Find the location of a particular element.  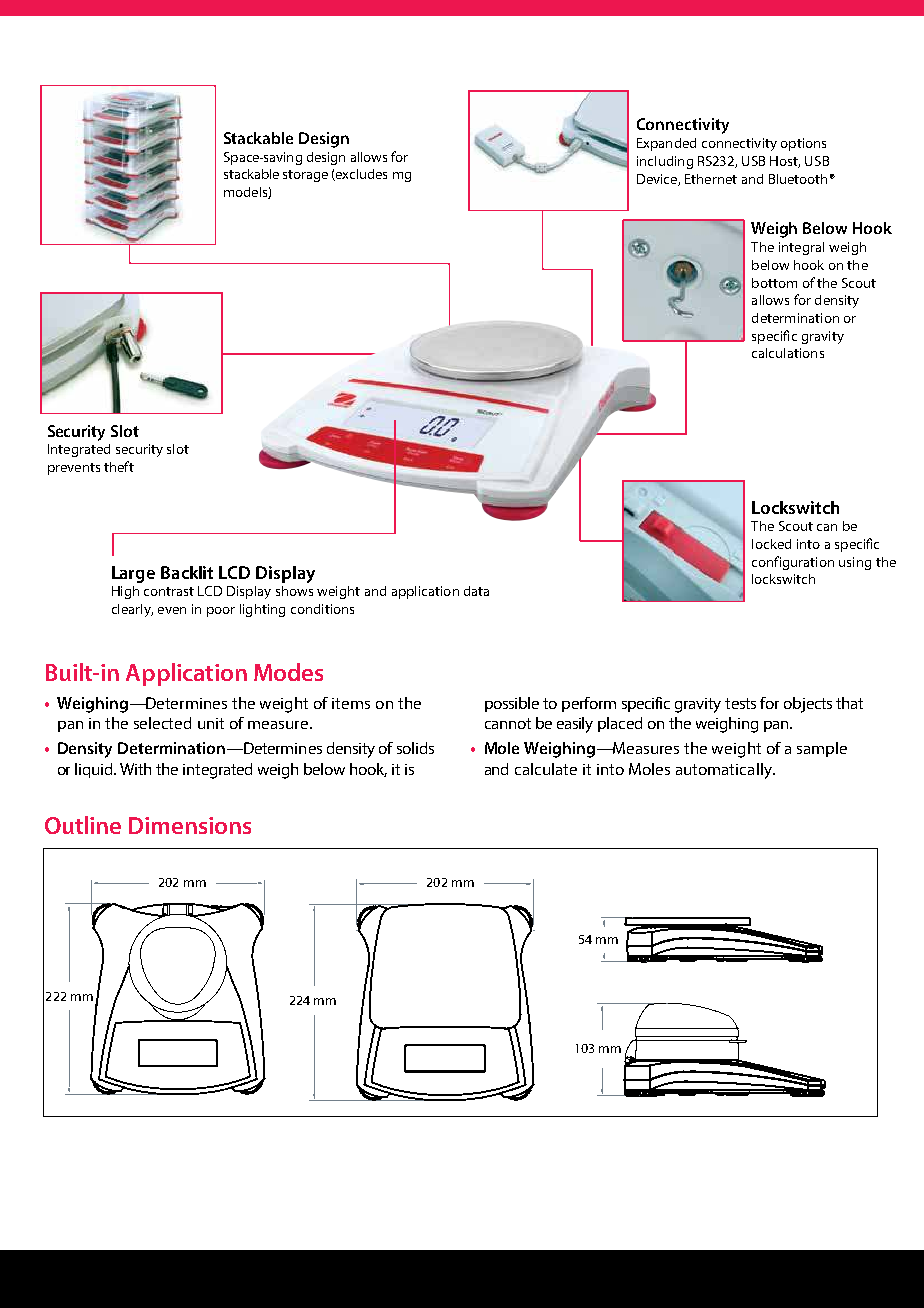

bottom is located at coordinates (774, 283).
